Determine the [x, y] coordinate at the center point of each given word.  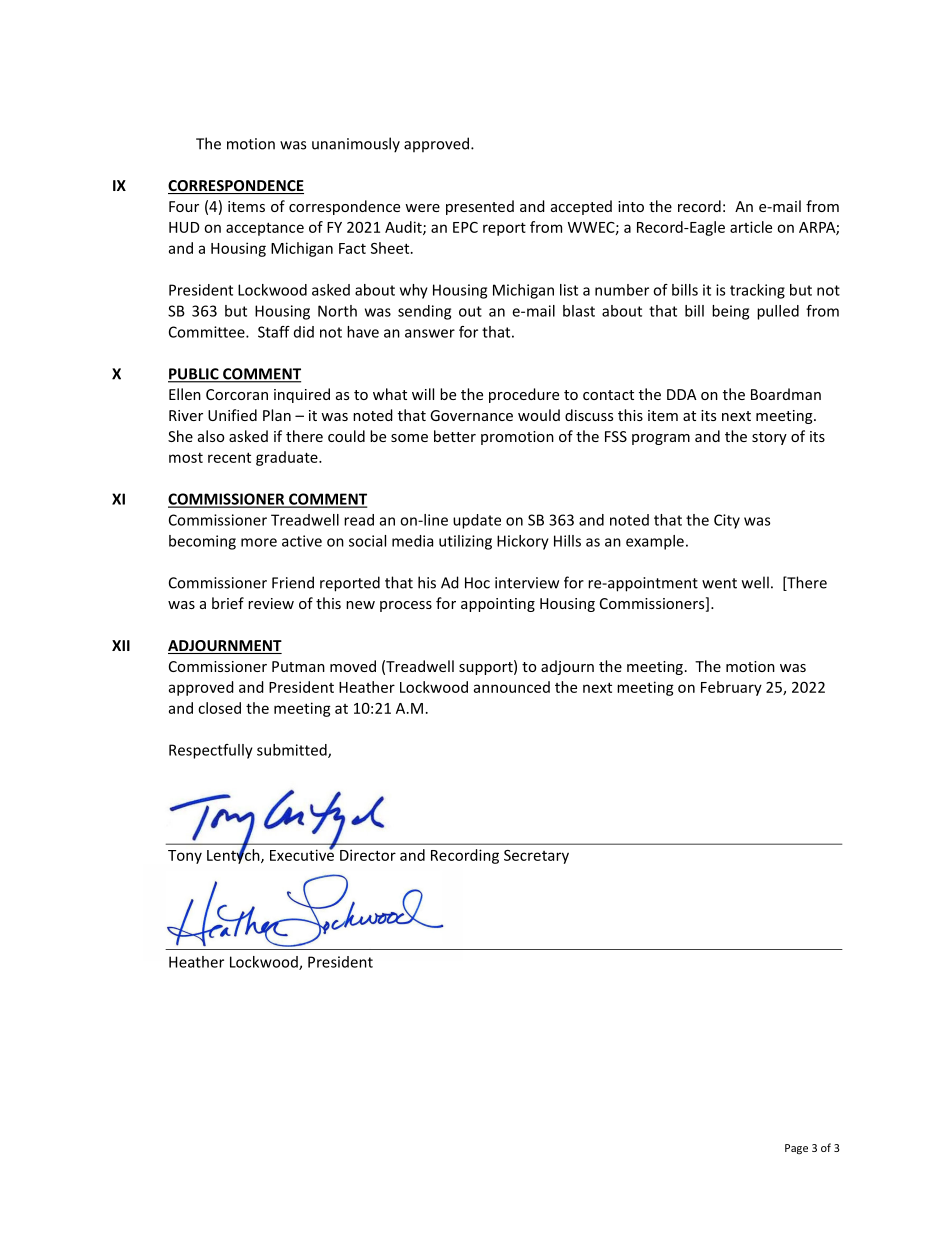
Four [184, 206]
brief [228, 603]
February [731, 688]
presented [480, 207]
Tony [185, 857]
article [751, 227]
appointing [498, 605]
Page [796, 1149]
